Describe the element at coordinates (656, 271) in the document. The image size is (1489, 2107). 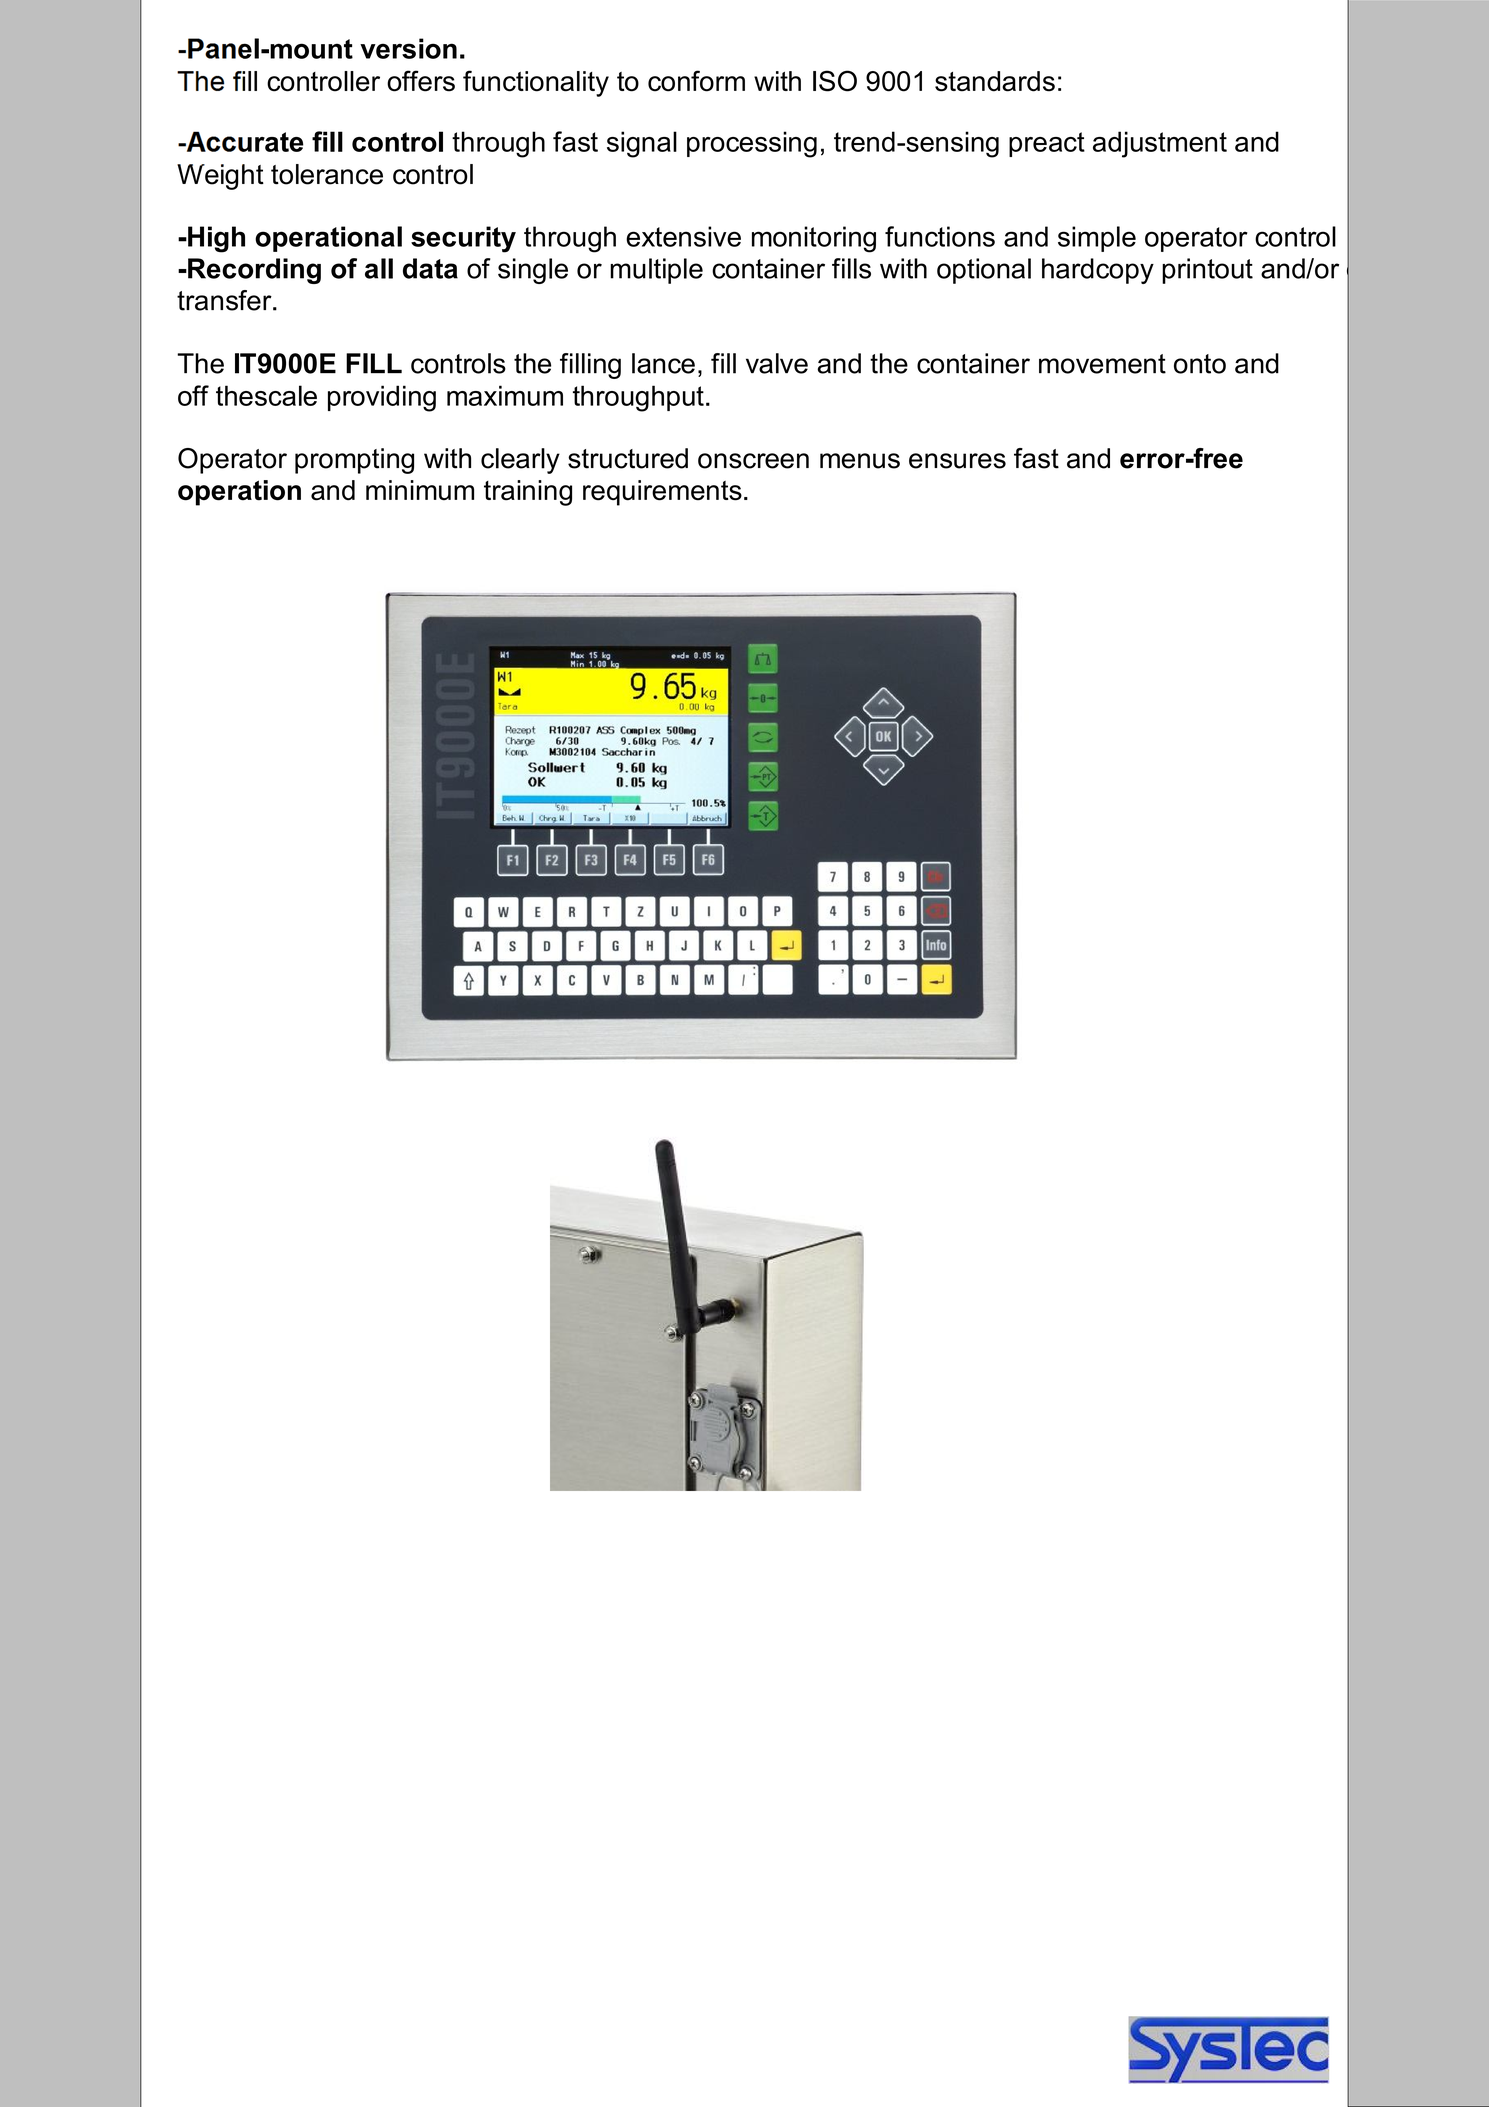
I see `multiple` at that location.
